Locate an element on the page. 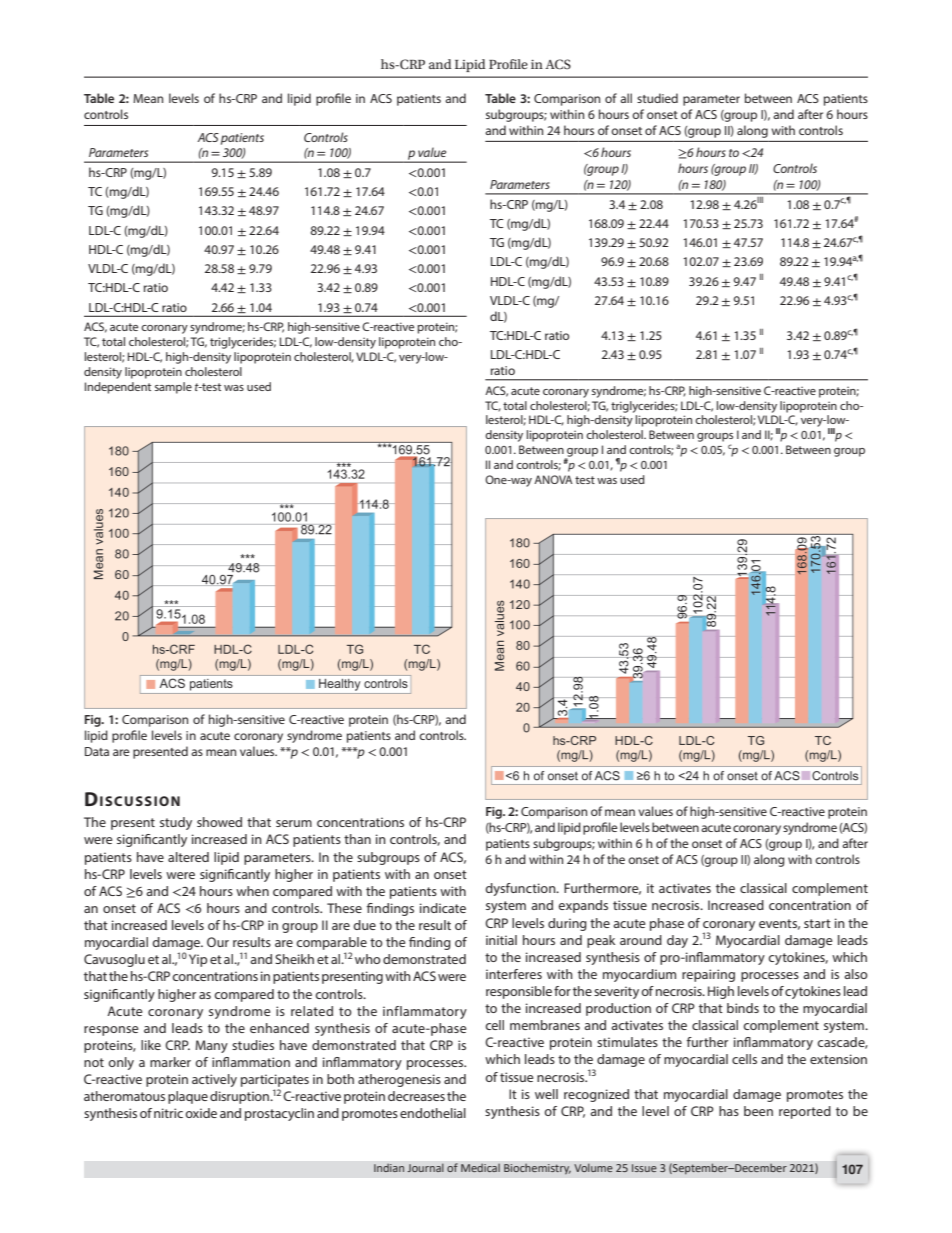 The image size is (952, 1233). sample is located at coordinates (173, 388).
